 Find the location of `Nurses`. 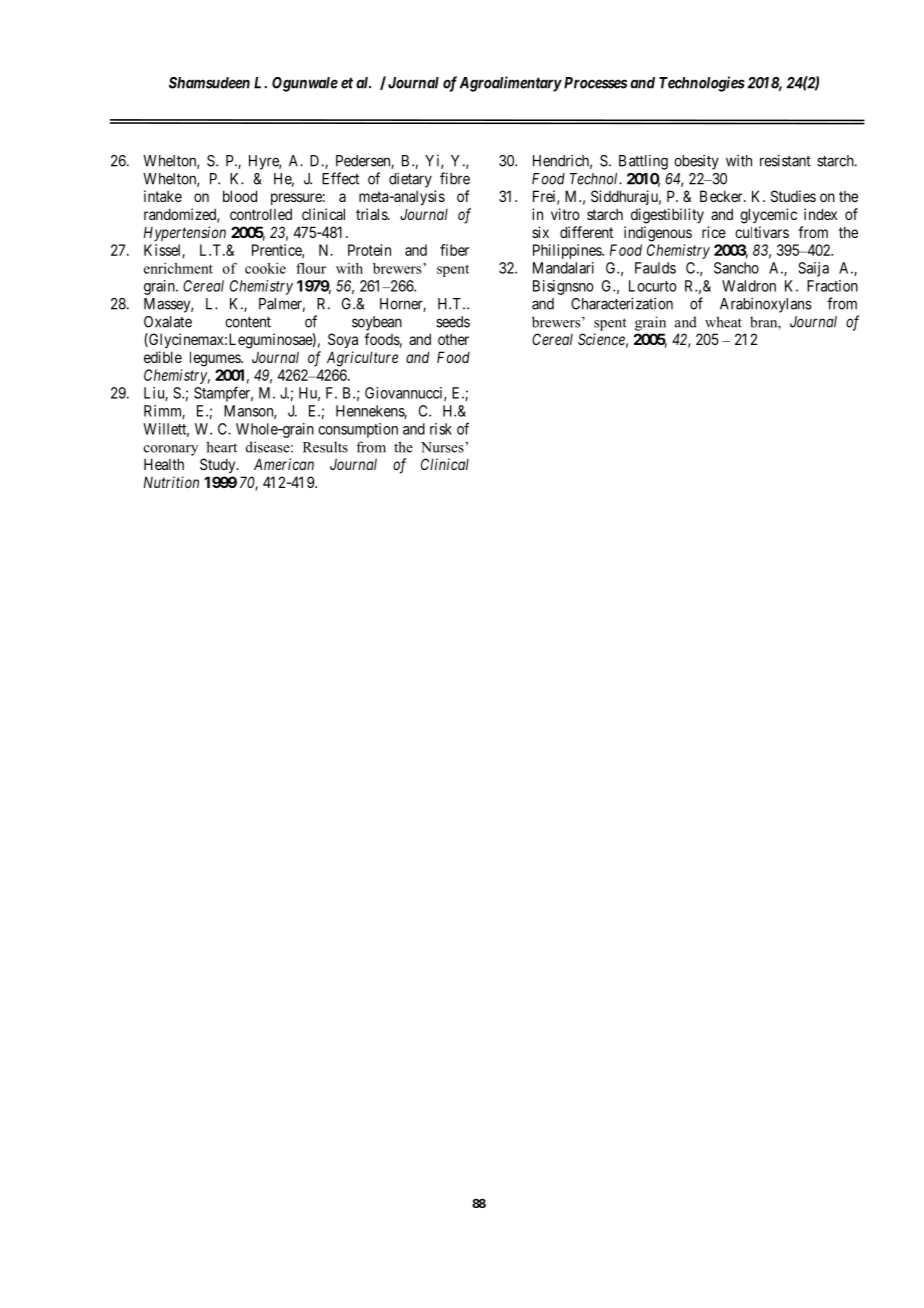

Nurses is located at coordinates (442, 447).
